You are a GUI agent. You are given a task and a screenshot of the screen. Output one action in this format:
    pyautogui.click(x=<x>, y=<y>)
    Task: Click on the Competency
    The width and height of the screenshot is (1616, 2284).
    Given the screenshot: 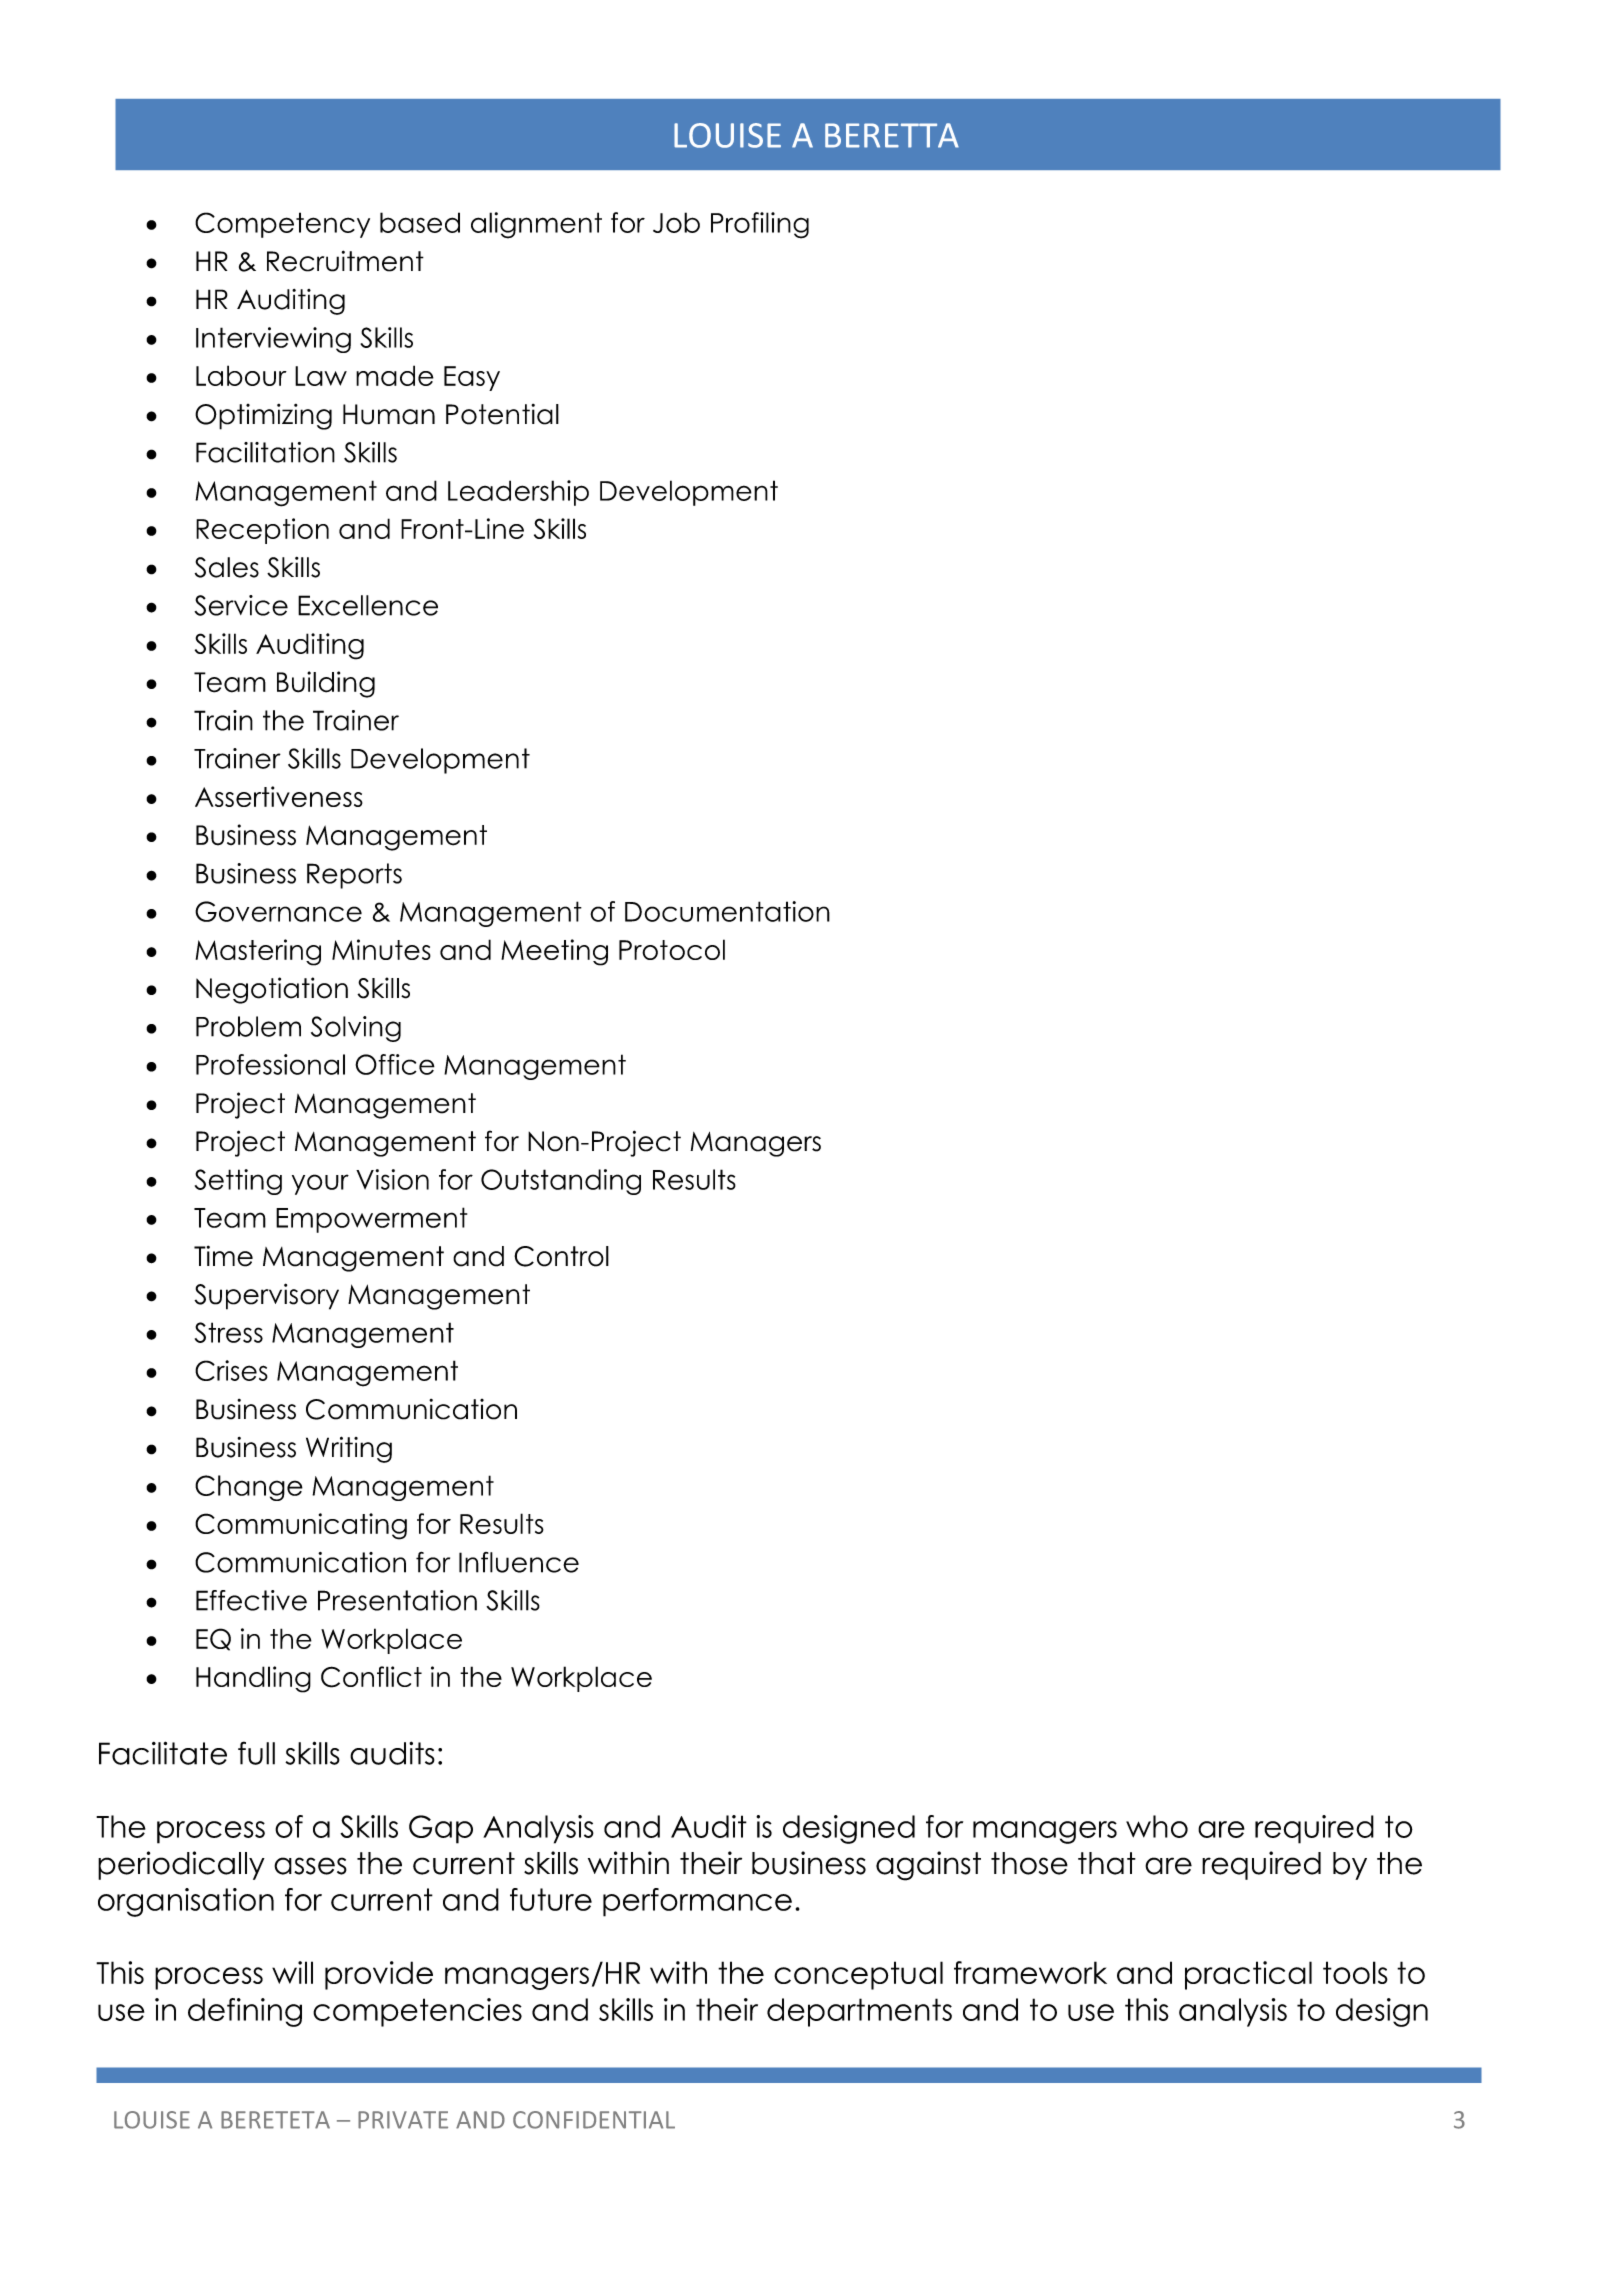 What is the action you would take?
    pyautogui.click(x=282, y=225)
